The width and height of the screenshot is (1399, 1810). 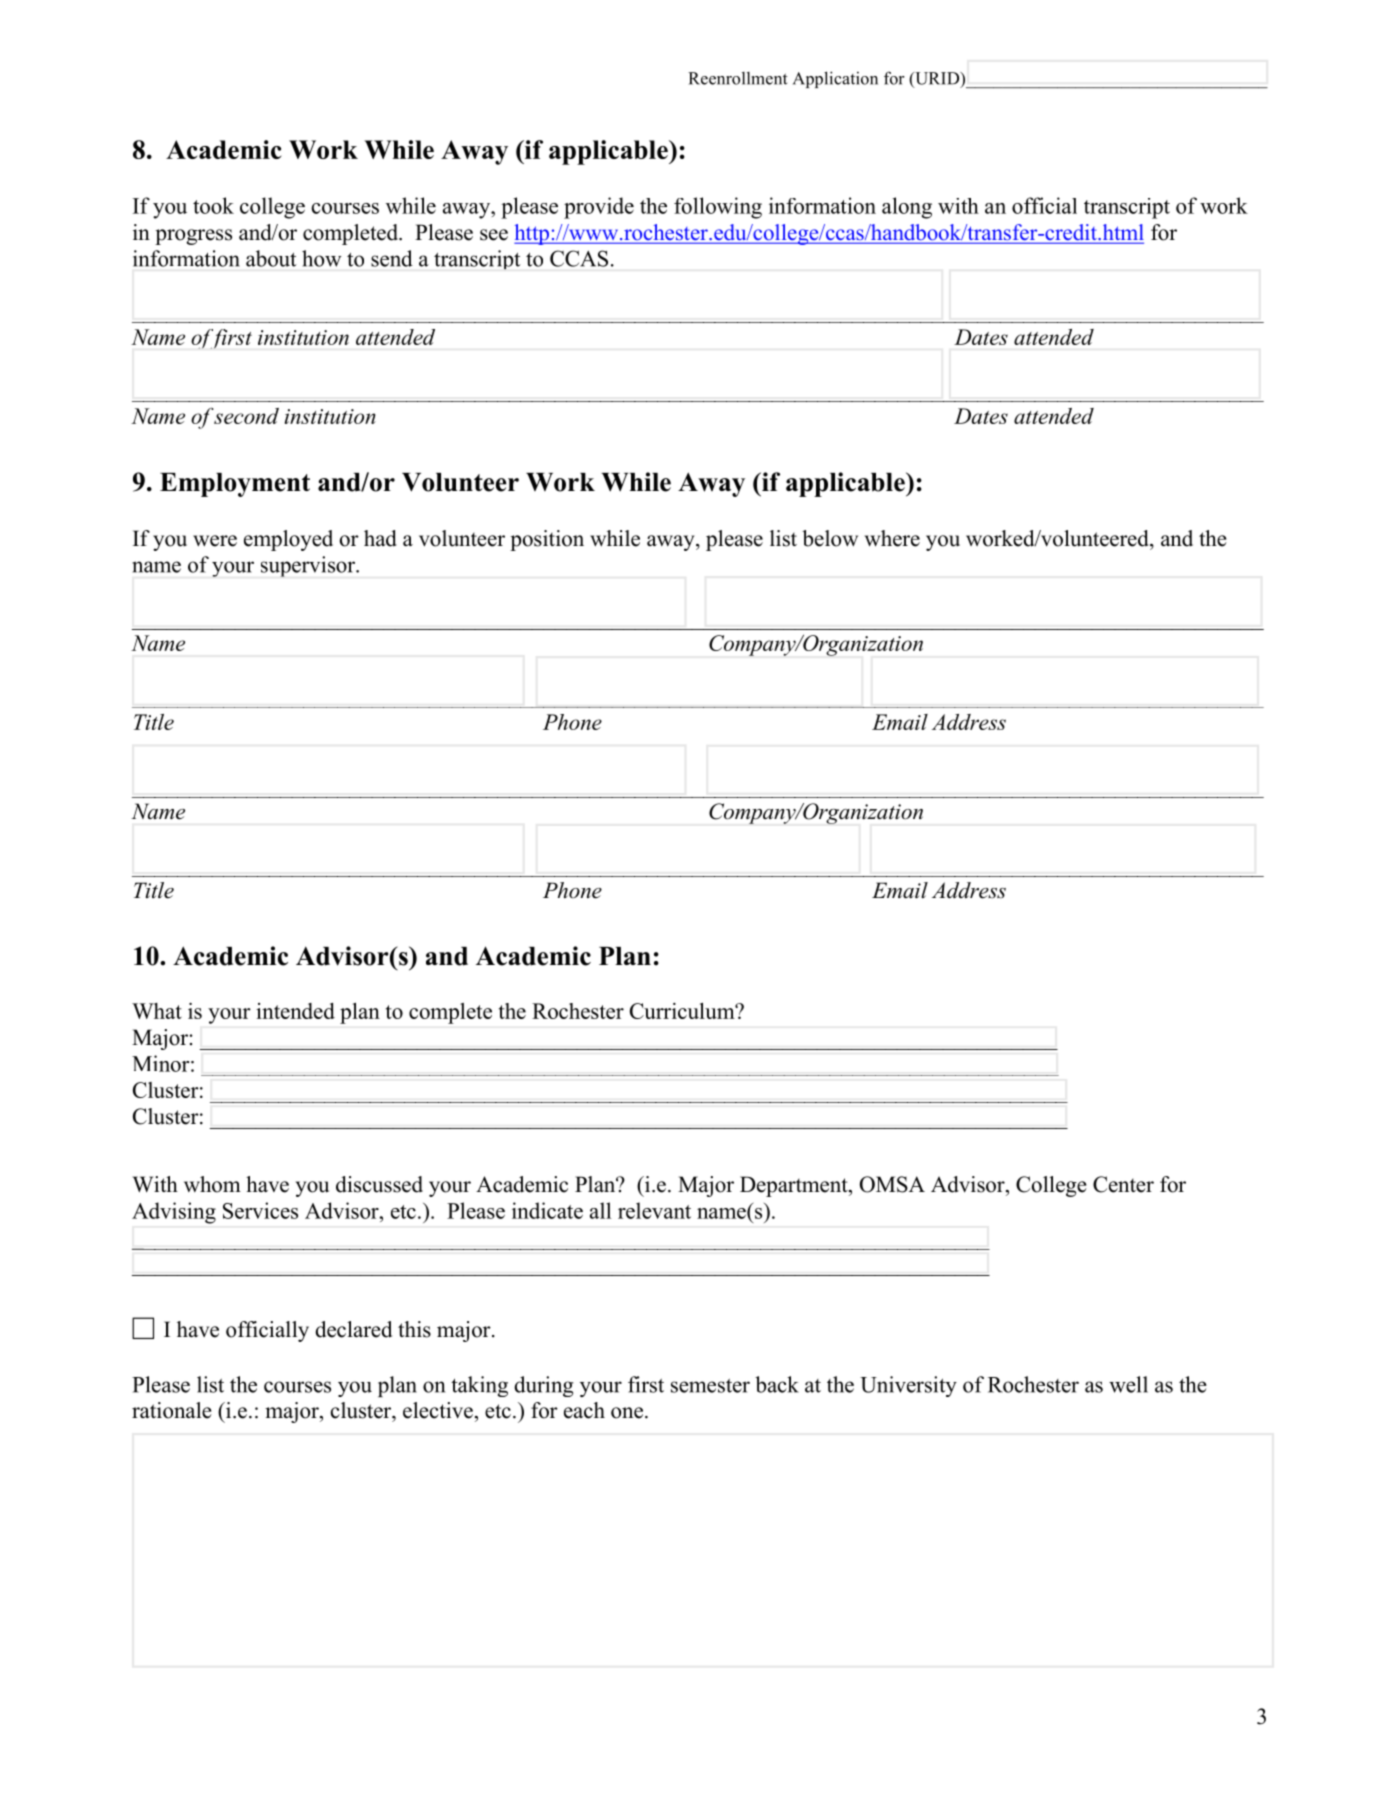 I want to click on supervisor, so click(x=309, y=566).
